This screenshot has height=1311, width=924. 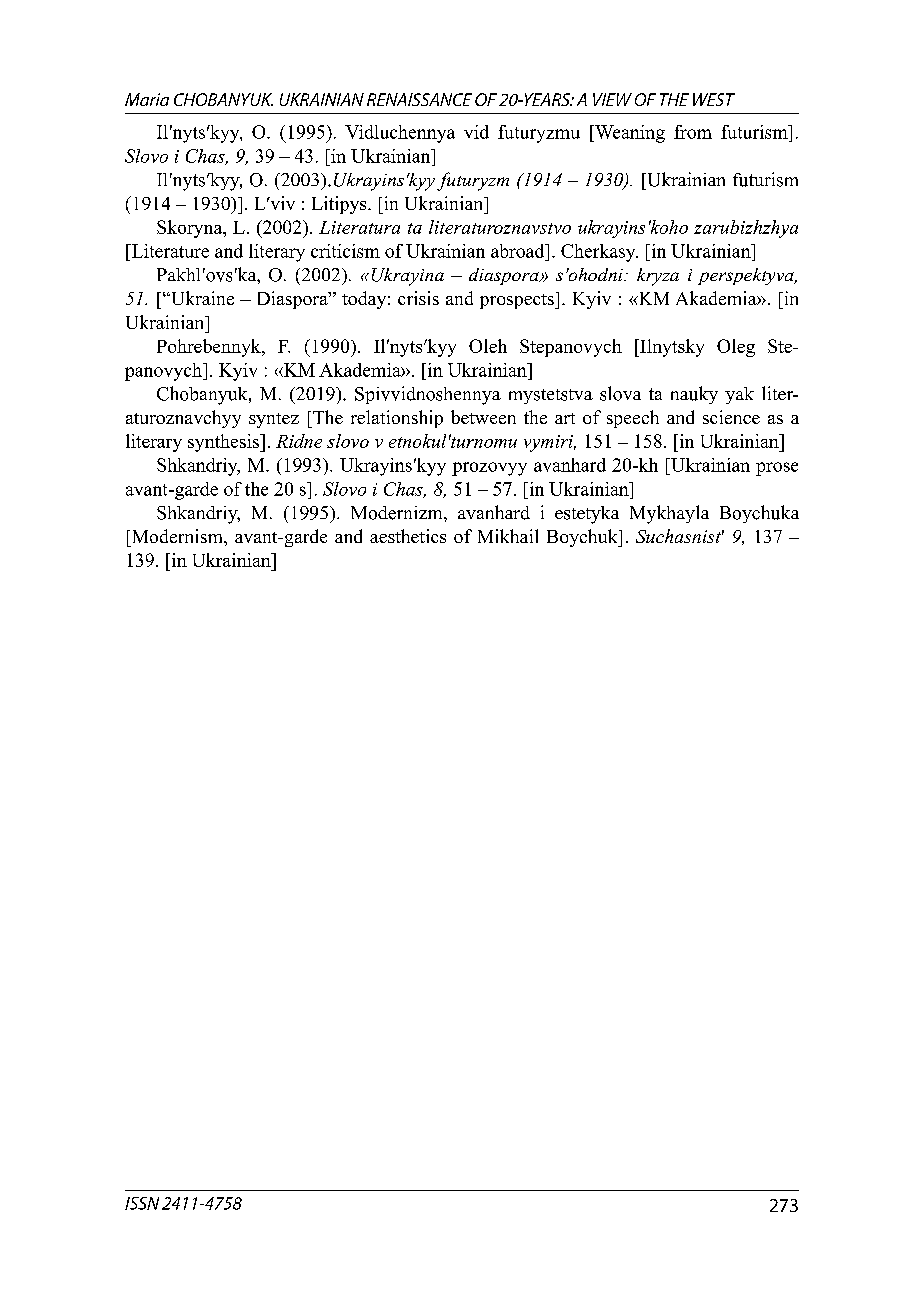 I want to click on between, so click(x=483, y=417).
